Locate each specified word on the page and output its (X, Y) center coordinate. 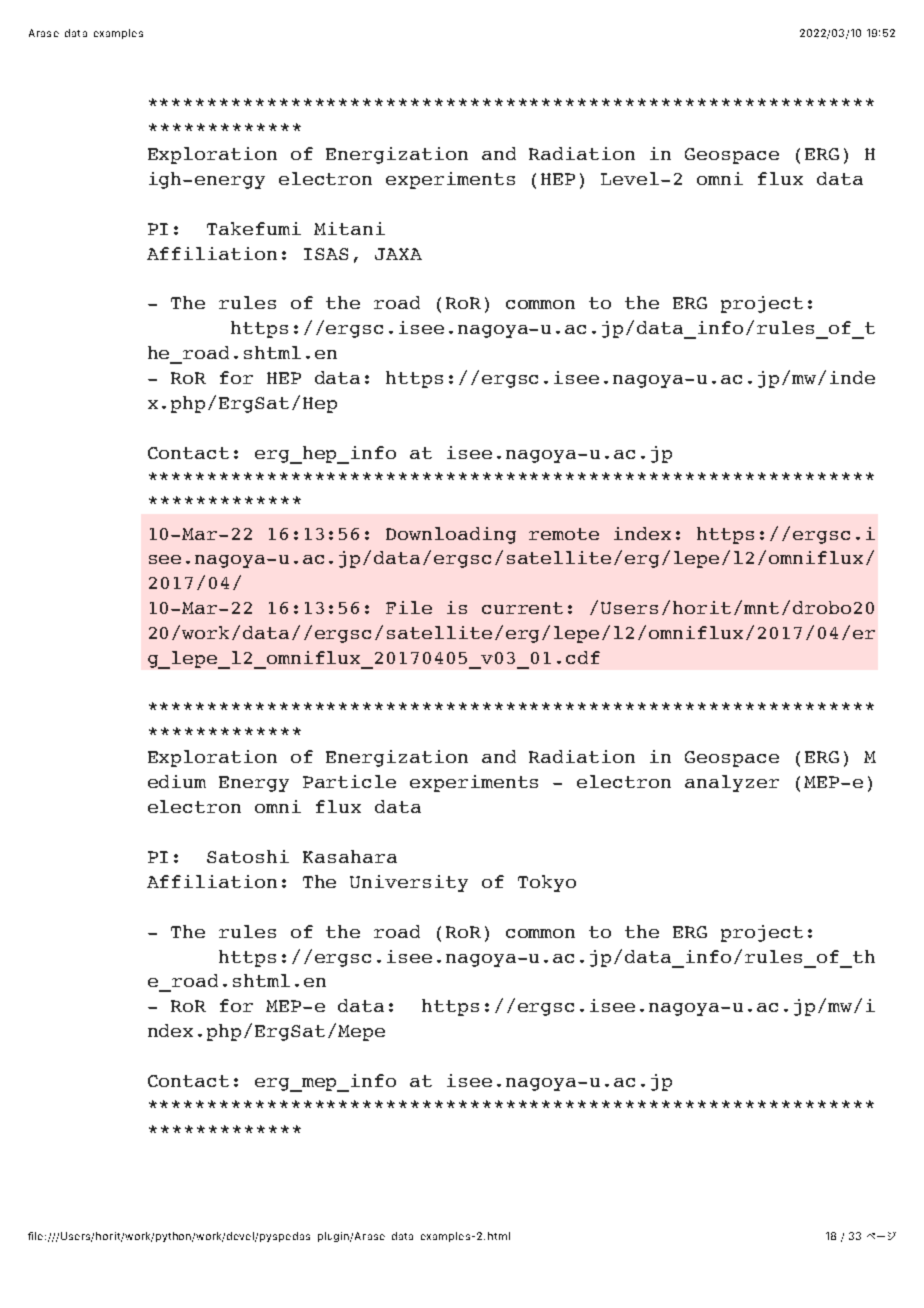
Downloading (451, 535)
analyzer (732, 783)
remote (564, 534)
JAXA (398, 254)
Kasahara (350, 856)
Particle (349, 781)
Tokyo (547, 883)
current (522, 608)
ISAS (326, 254)
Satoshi (248, 856)
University (409, 883)
